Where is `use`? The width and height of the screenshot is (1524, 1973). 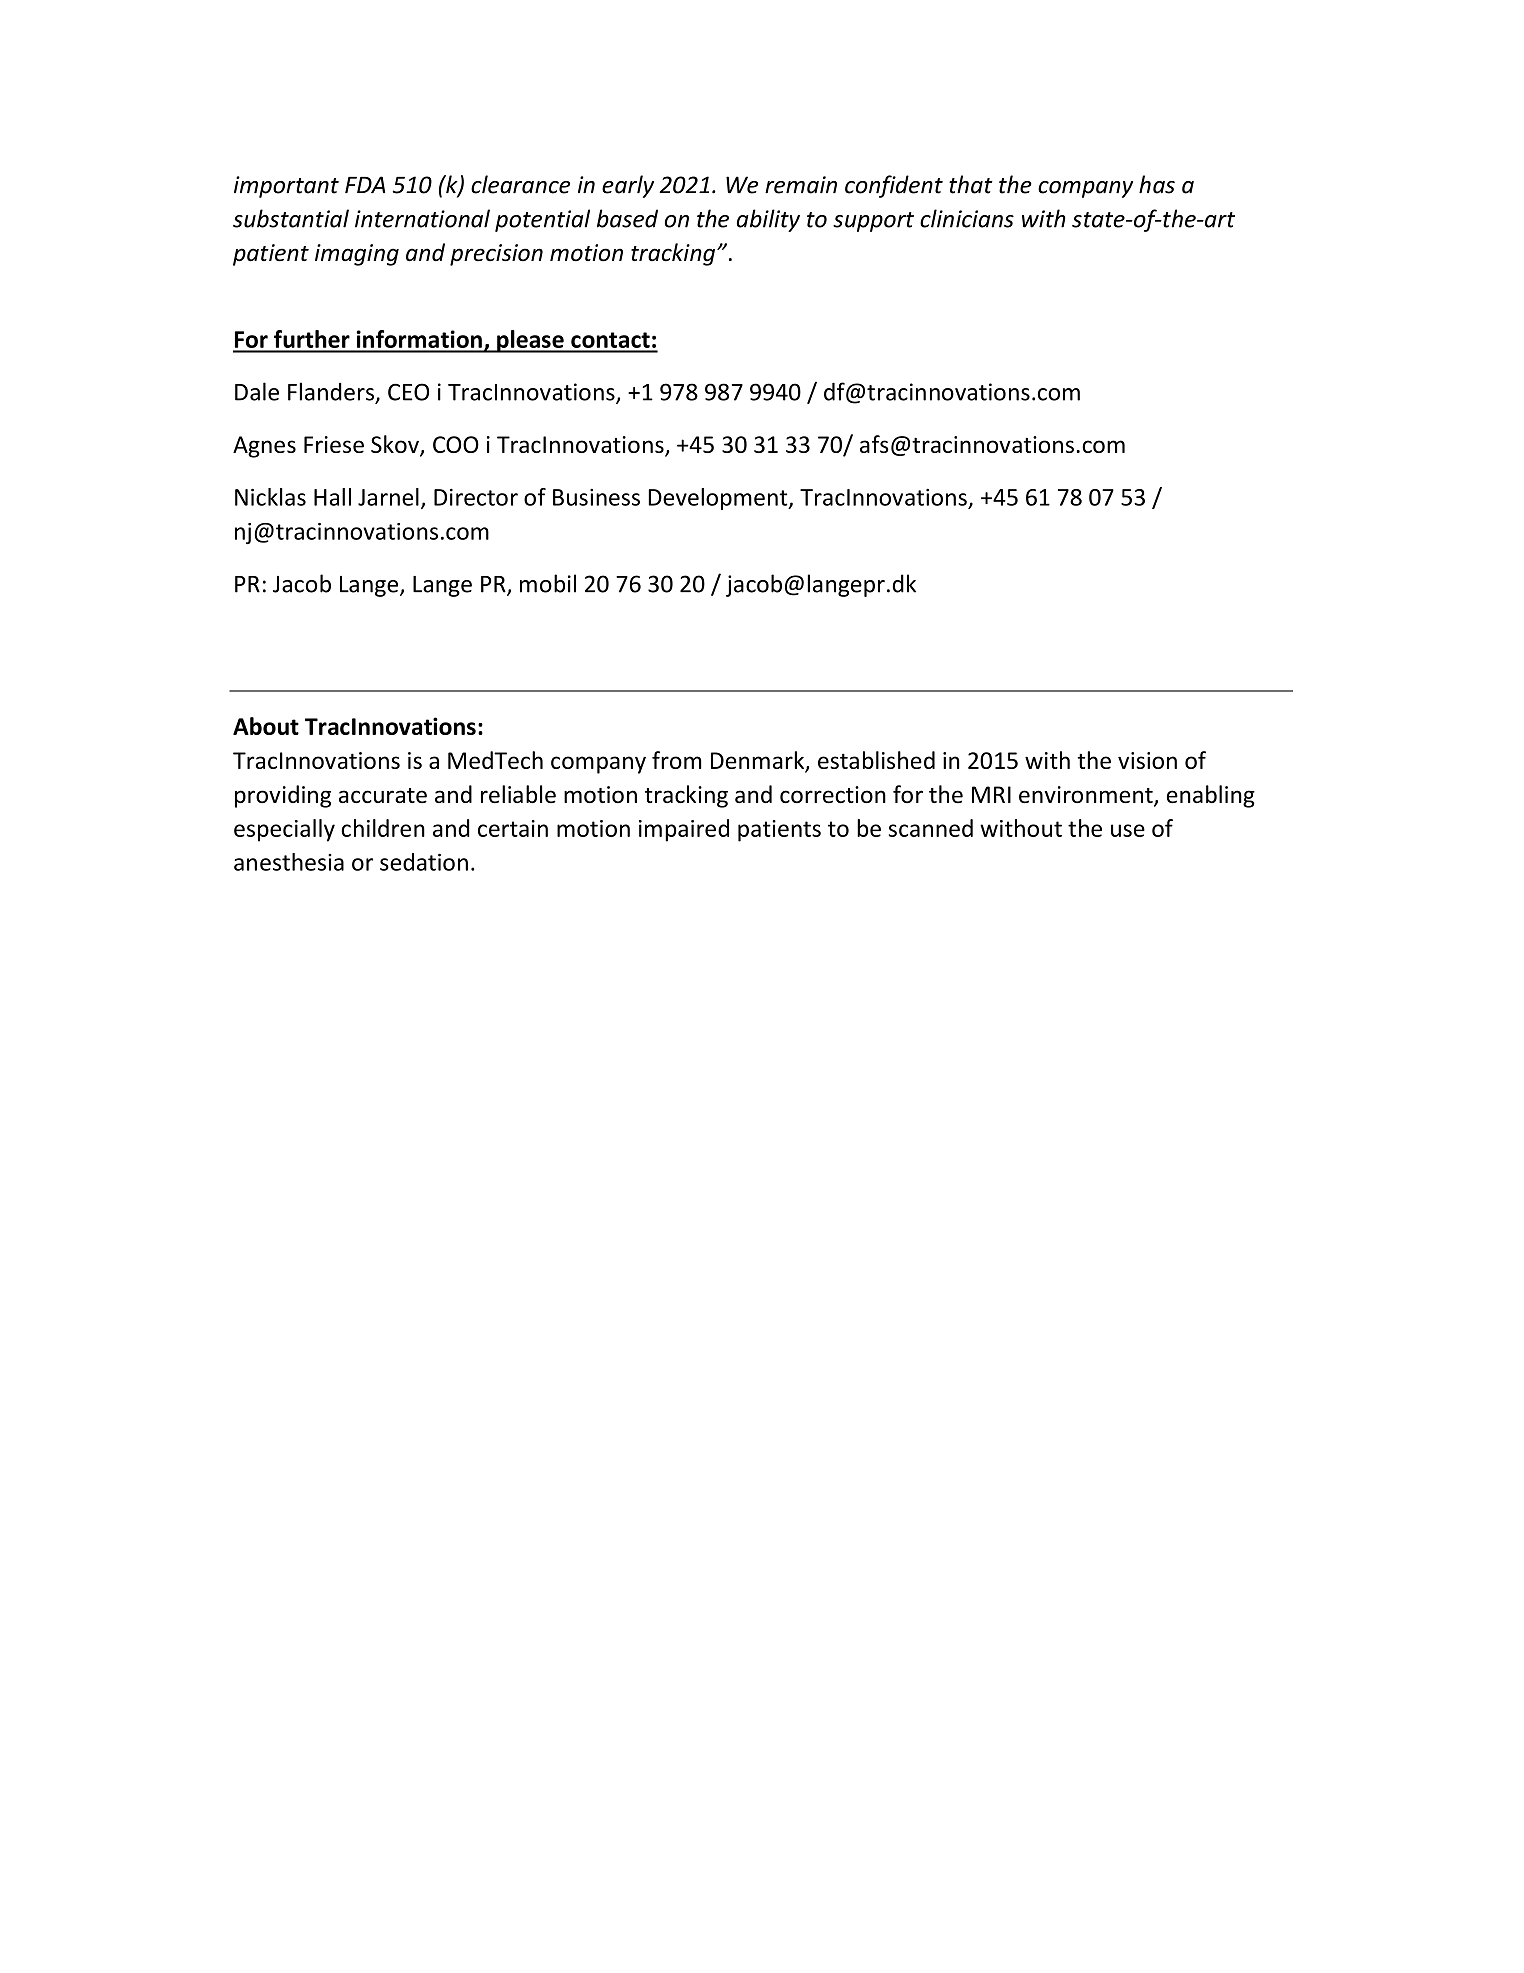
use is located at coordinates (1128, 830).
